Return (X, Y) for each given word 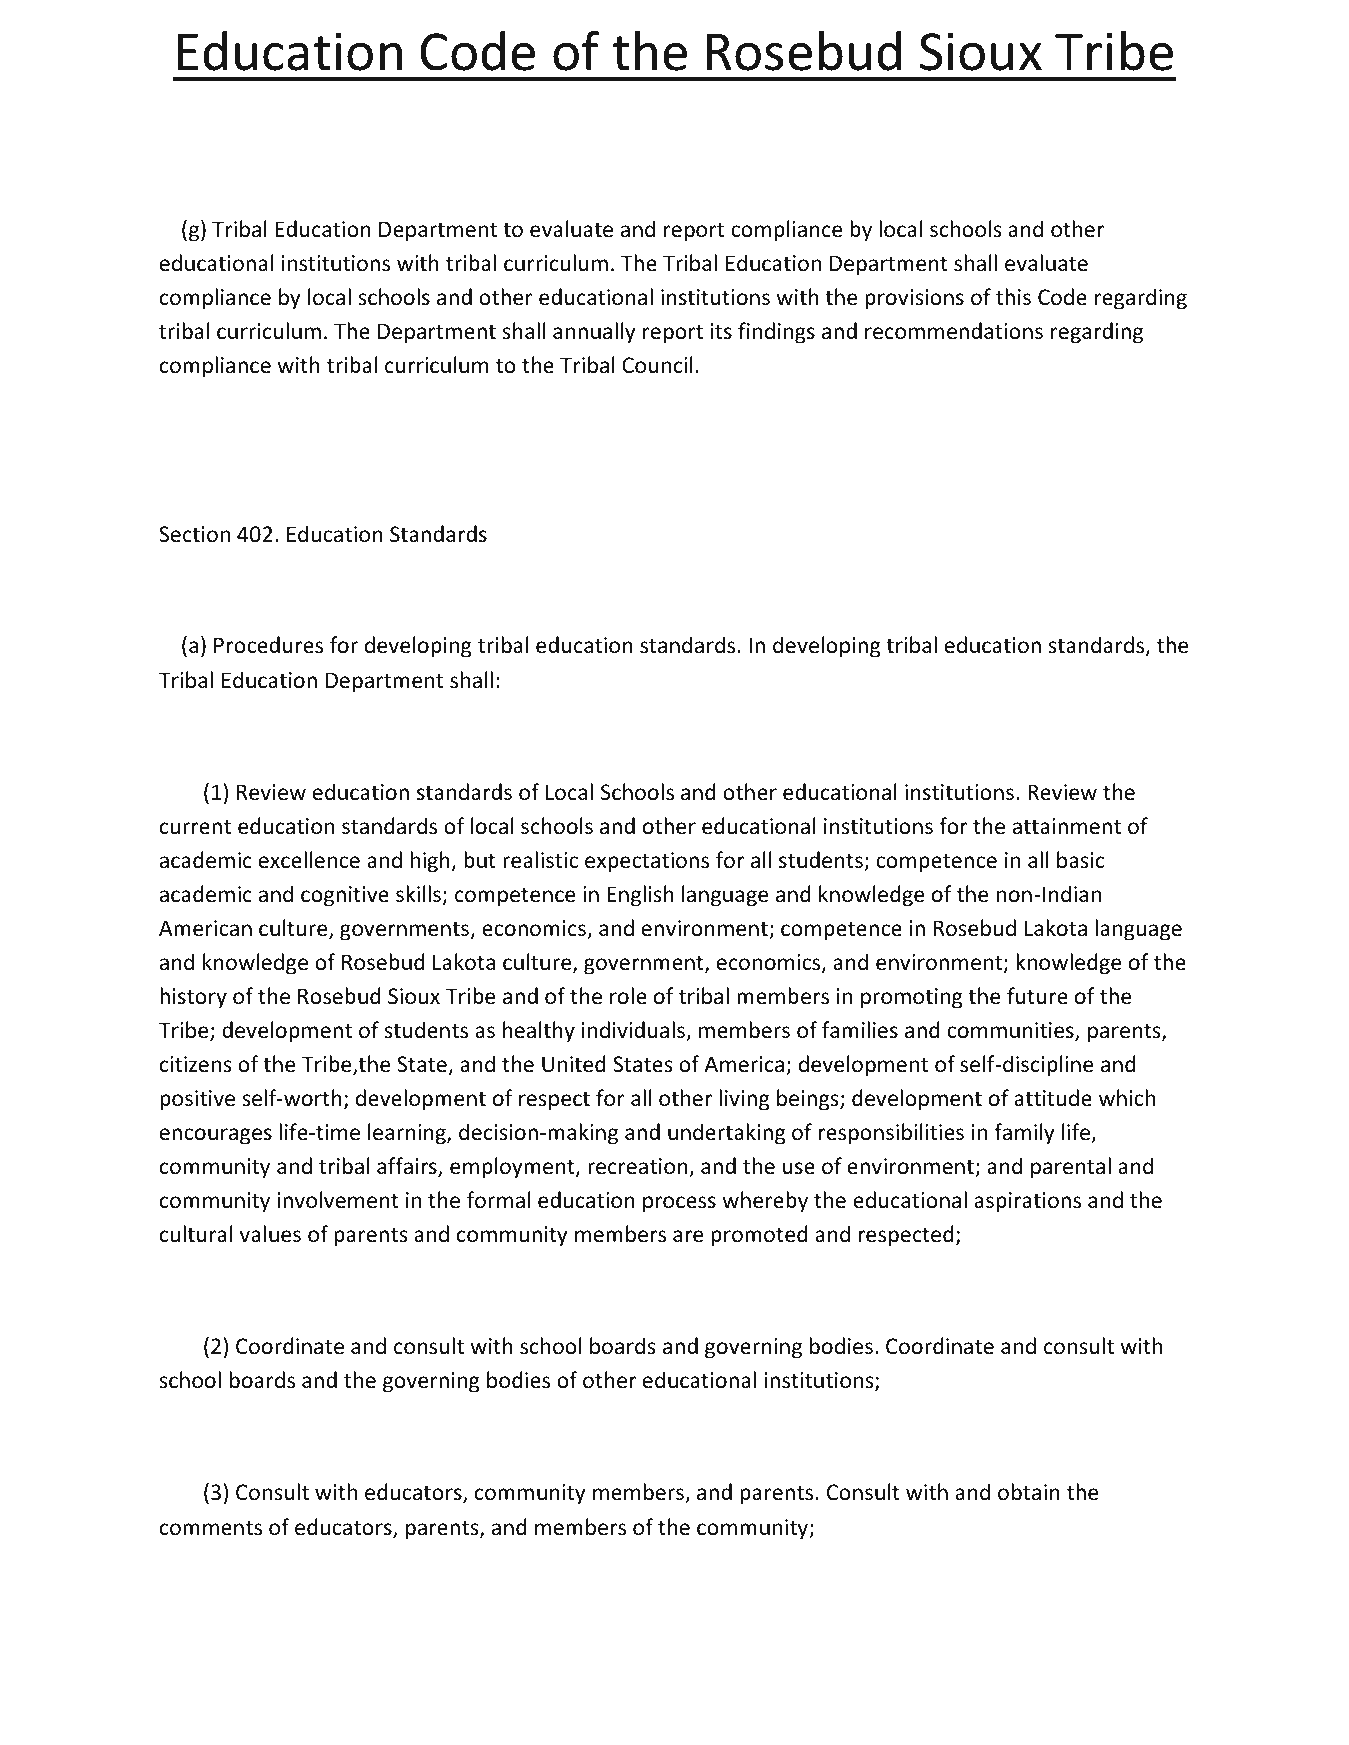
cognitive (345, 896)
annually (594, 333)
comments (211, 1528)
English (640, 896)
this (1013, 297)
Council (657, 365)
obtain (1029, 1492)
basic (1081, 860)
